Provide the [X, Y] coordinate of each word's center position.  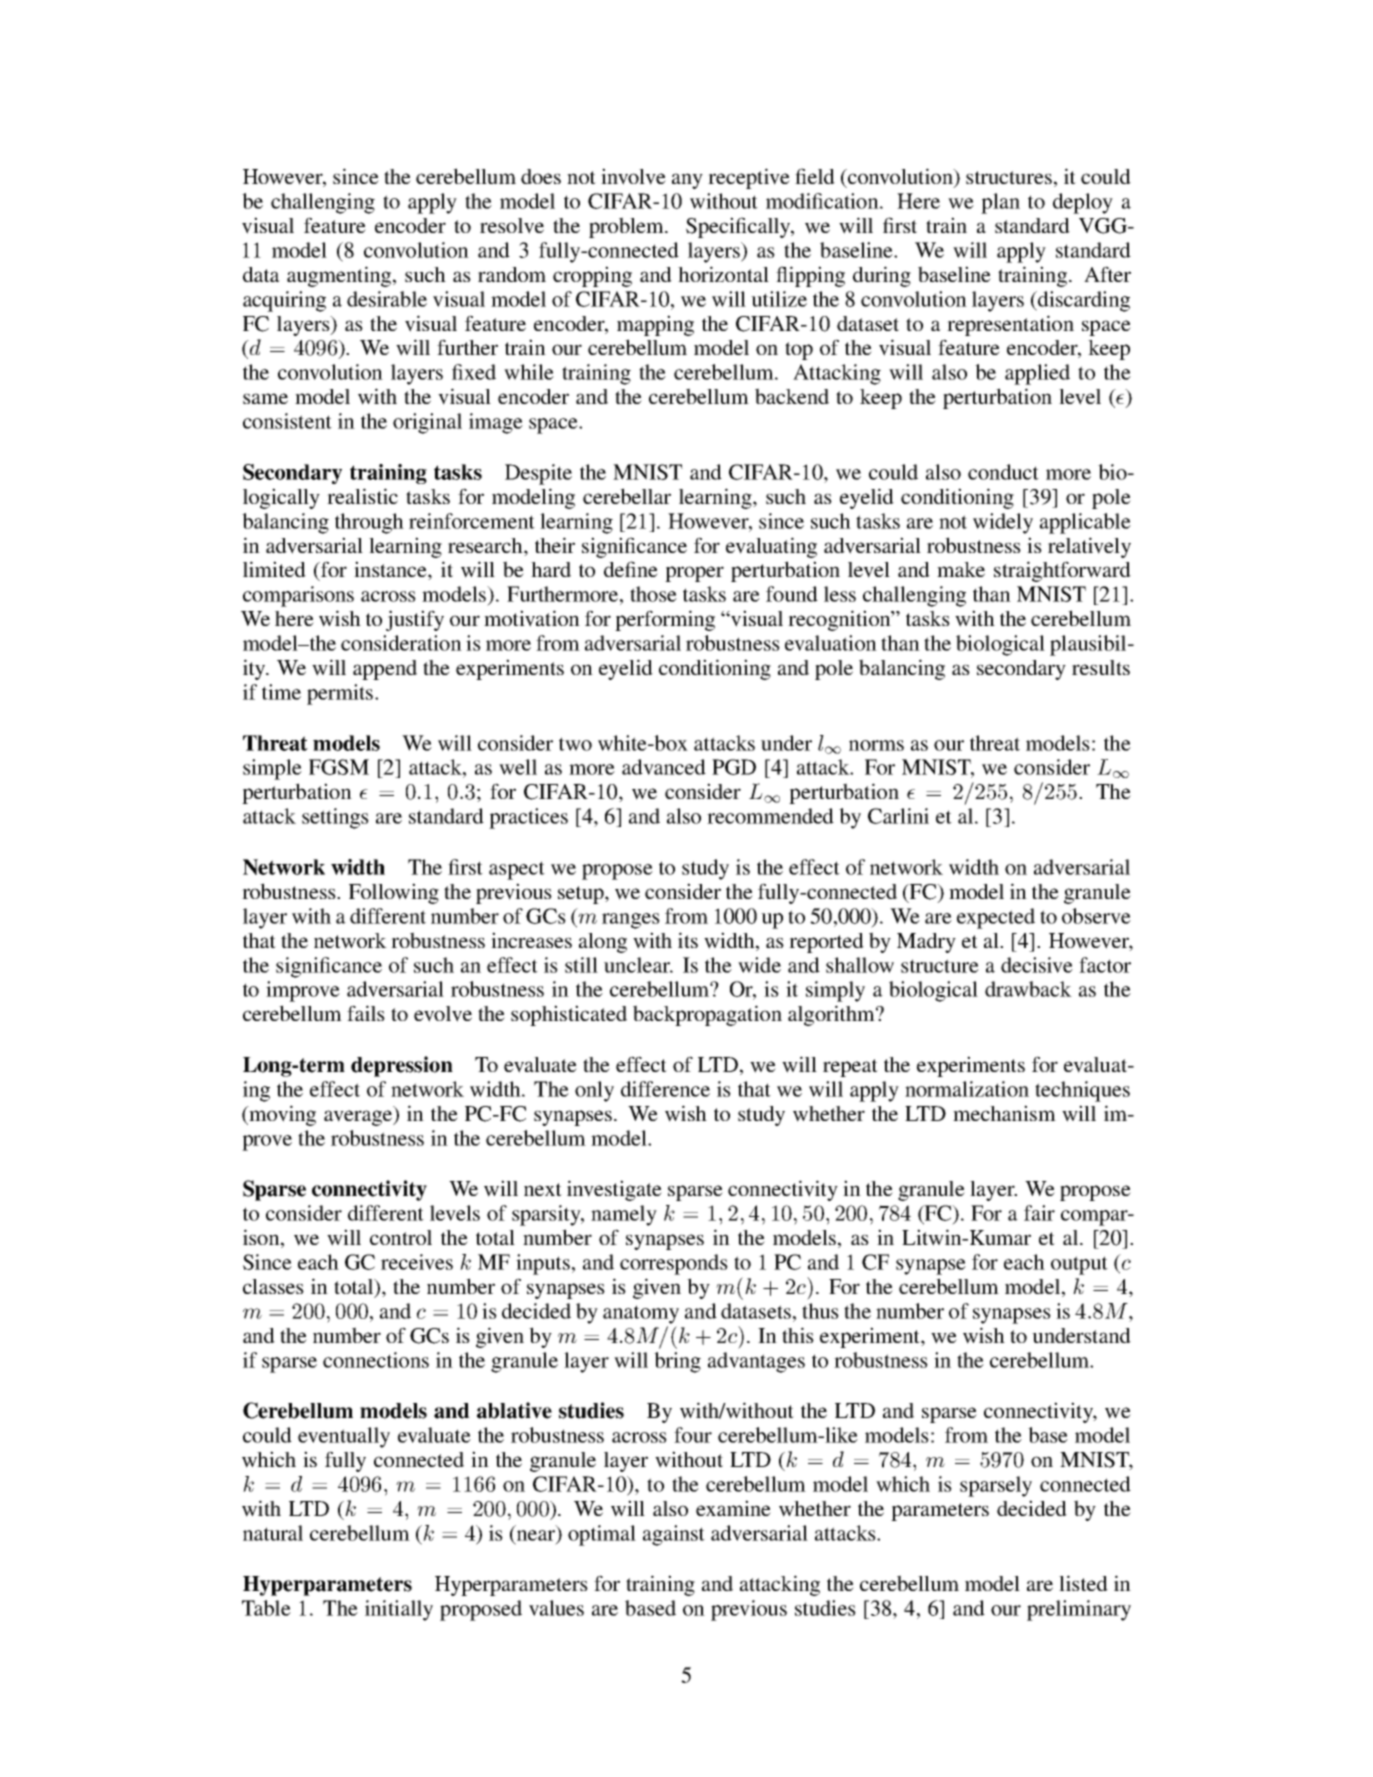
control [401, 1237]
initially [399, 1610]
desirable [387, 299]
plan [1000, 203]
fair [1039, 1213]
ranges [631, 921]
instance [391, 570]
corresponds [674, 1264]
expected [996, 918]
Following [394, 893]
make [961, 569]
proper [694, 574]
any [687, 181]
